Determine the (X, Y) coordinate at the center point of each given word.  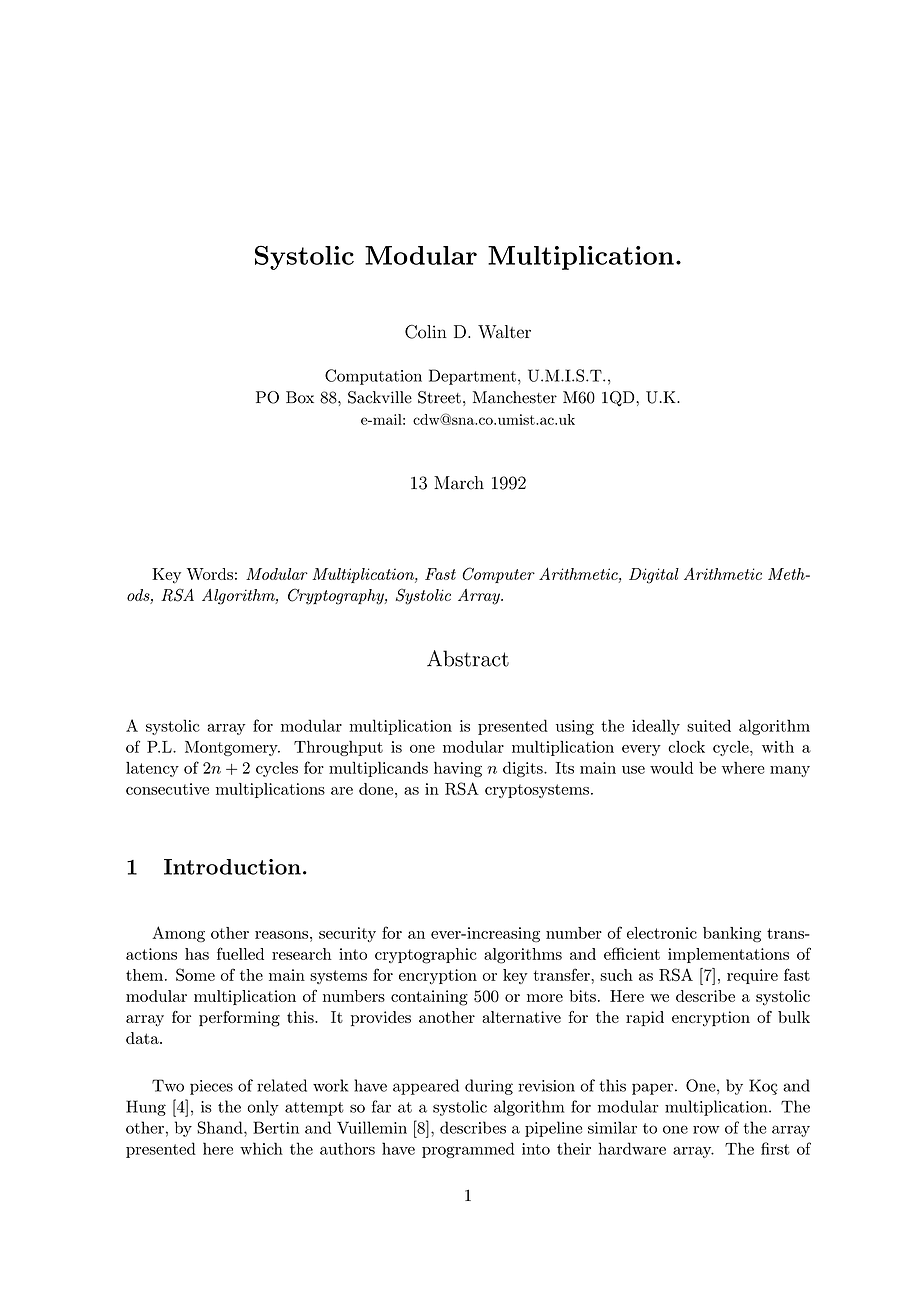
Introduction (232, 867)
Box (300, 397)
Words (210, 574)
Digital (654, 576)
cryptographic (425, 956)
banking (732, 934)
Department (472, 377)
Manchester (515, 397)
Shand (221, 1127)
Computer (498, 575)
